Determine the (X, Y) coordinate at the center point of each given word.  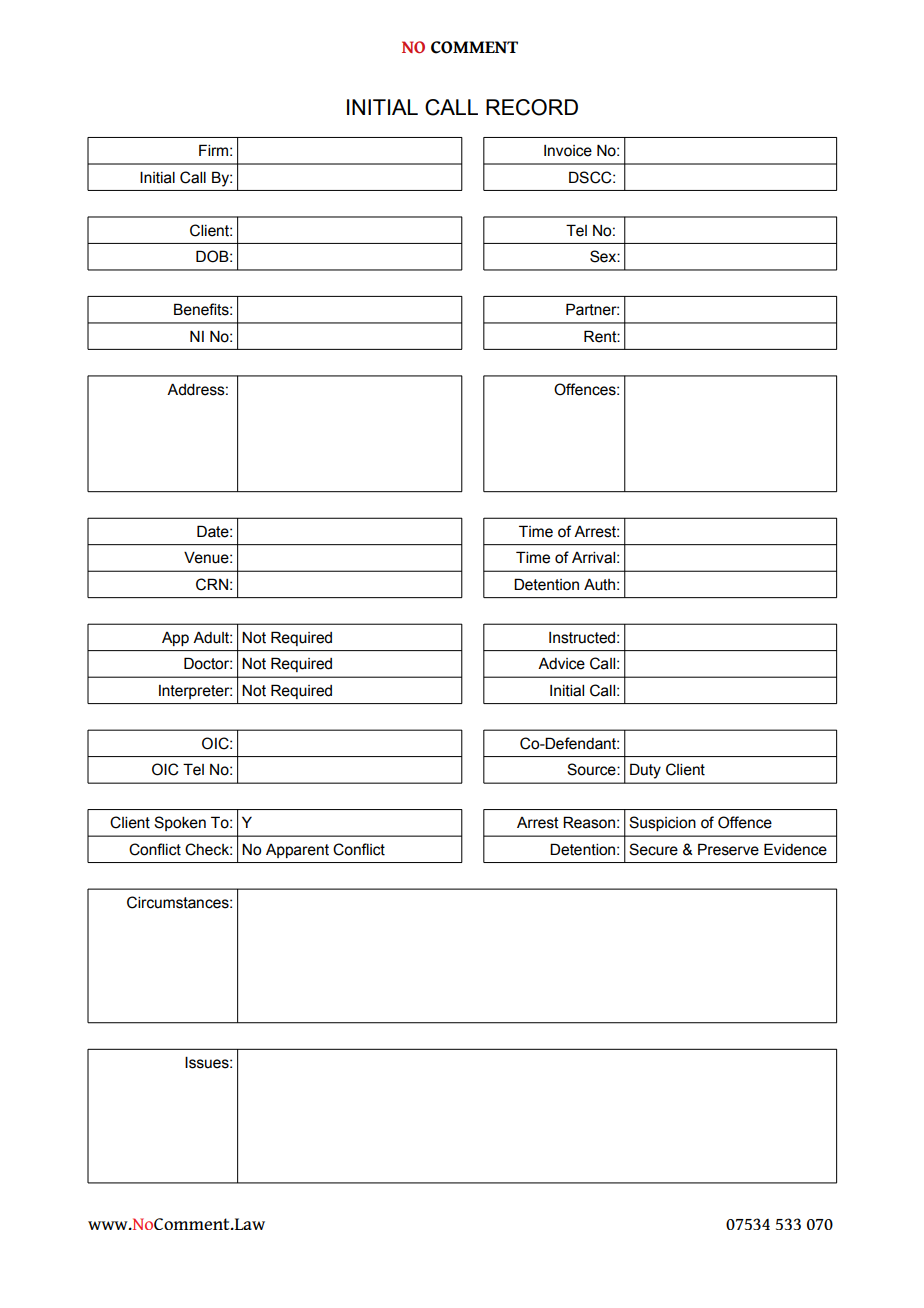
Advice (561, 664)
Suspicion (662, 823)
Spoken (180, 823)
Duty (645, 771)
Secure (653, 849)
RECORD (532, 107)
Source (592, 769)
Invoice (568, 151)
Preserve (728, 849)
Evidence (795, 849)
